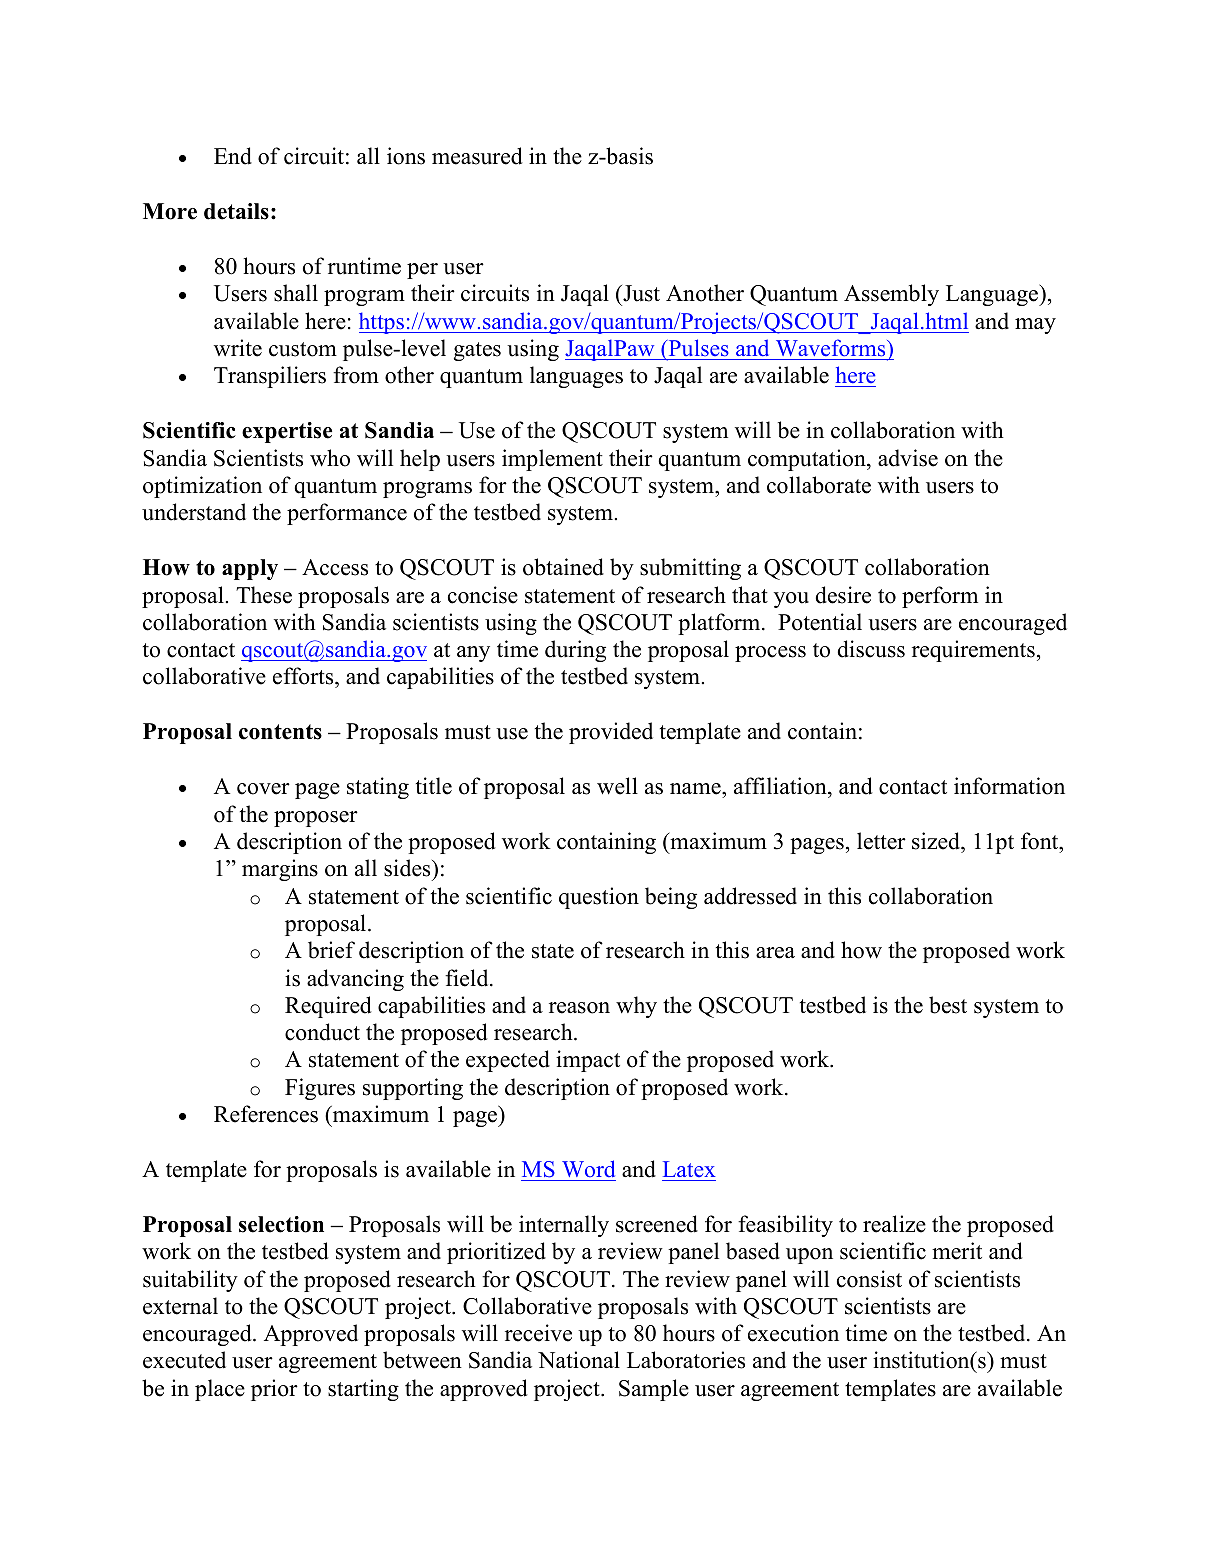 The image size is (1211, 1567). I want to click on measured, so click(477, 156).
